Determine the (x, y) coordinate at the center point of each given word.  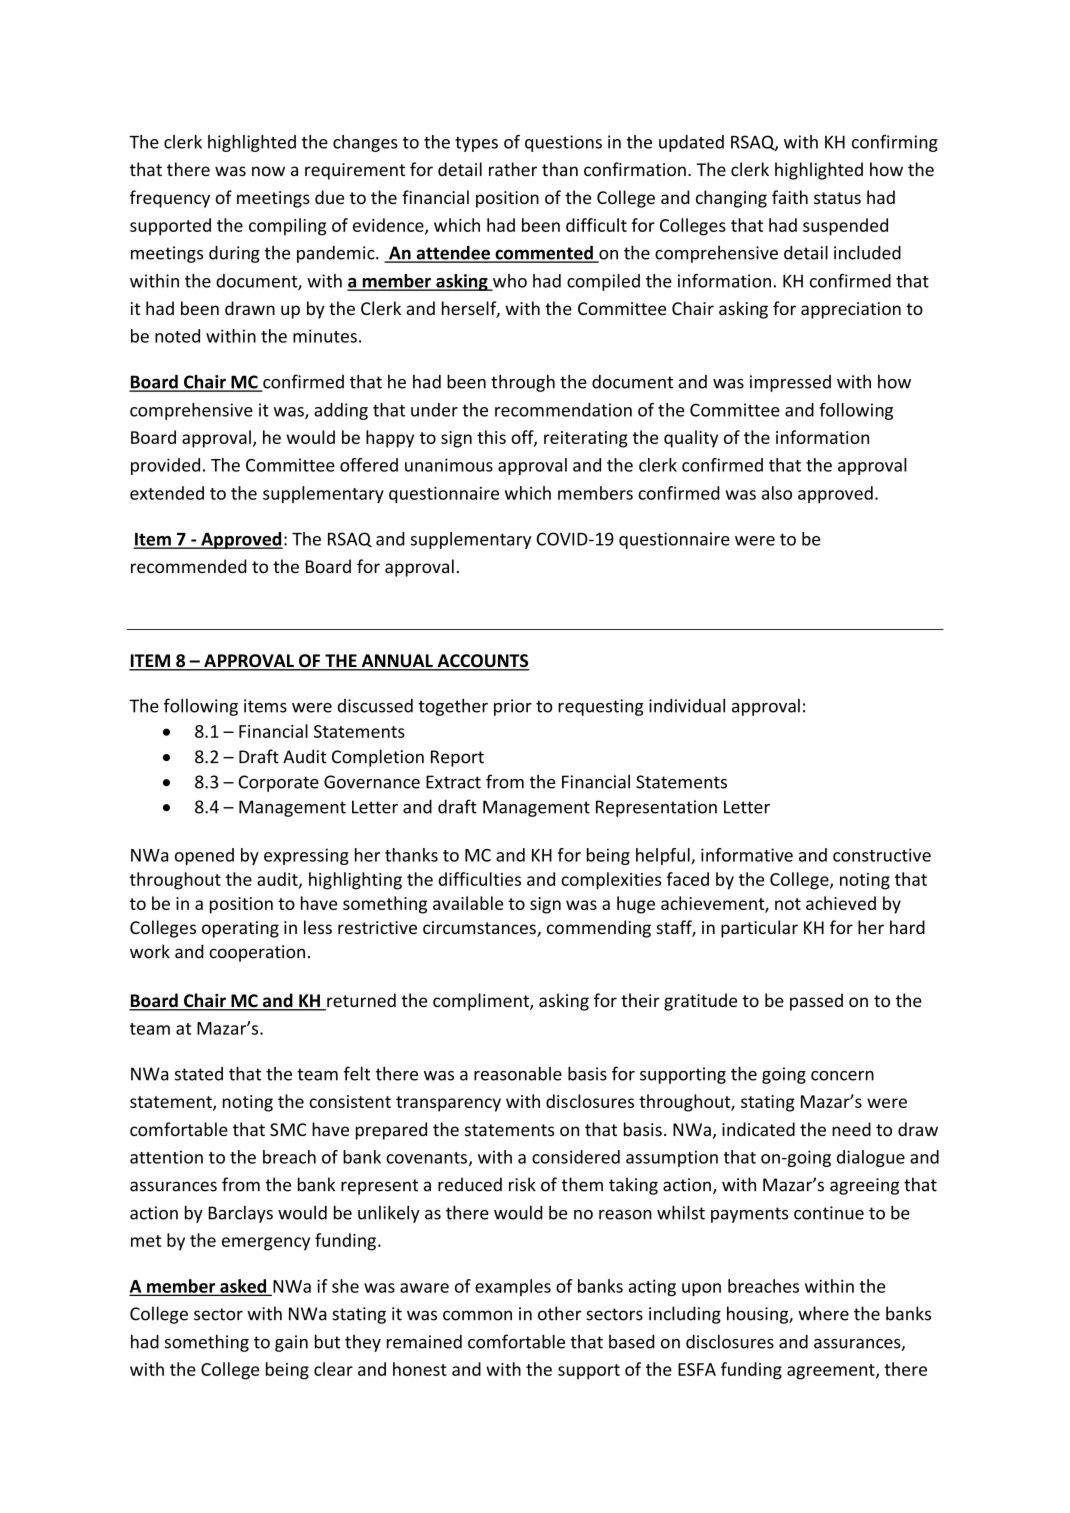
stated (199, 1074)
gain (291, 1343)
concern (842, 1076)
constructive (882, 855)
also (777, 493)
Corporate (279, 783)
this (491, 437)
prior (513, 707)
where (823, 1313)
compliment (482, 1002)
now (268, 171)
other (559, 1313)
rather (513, 169)
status (837, 198)
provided (165, 466)
